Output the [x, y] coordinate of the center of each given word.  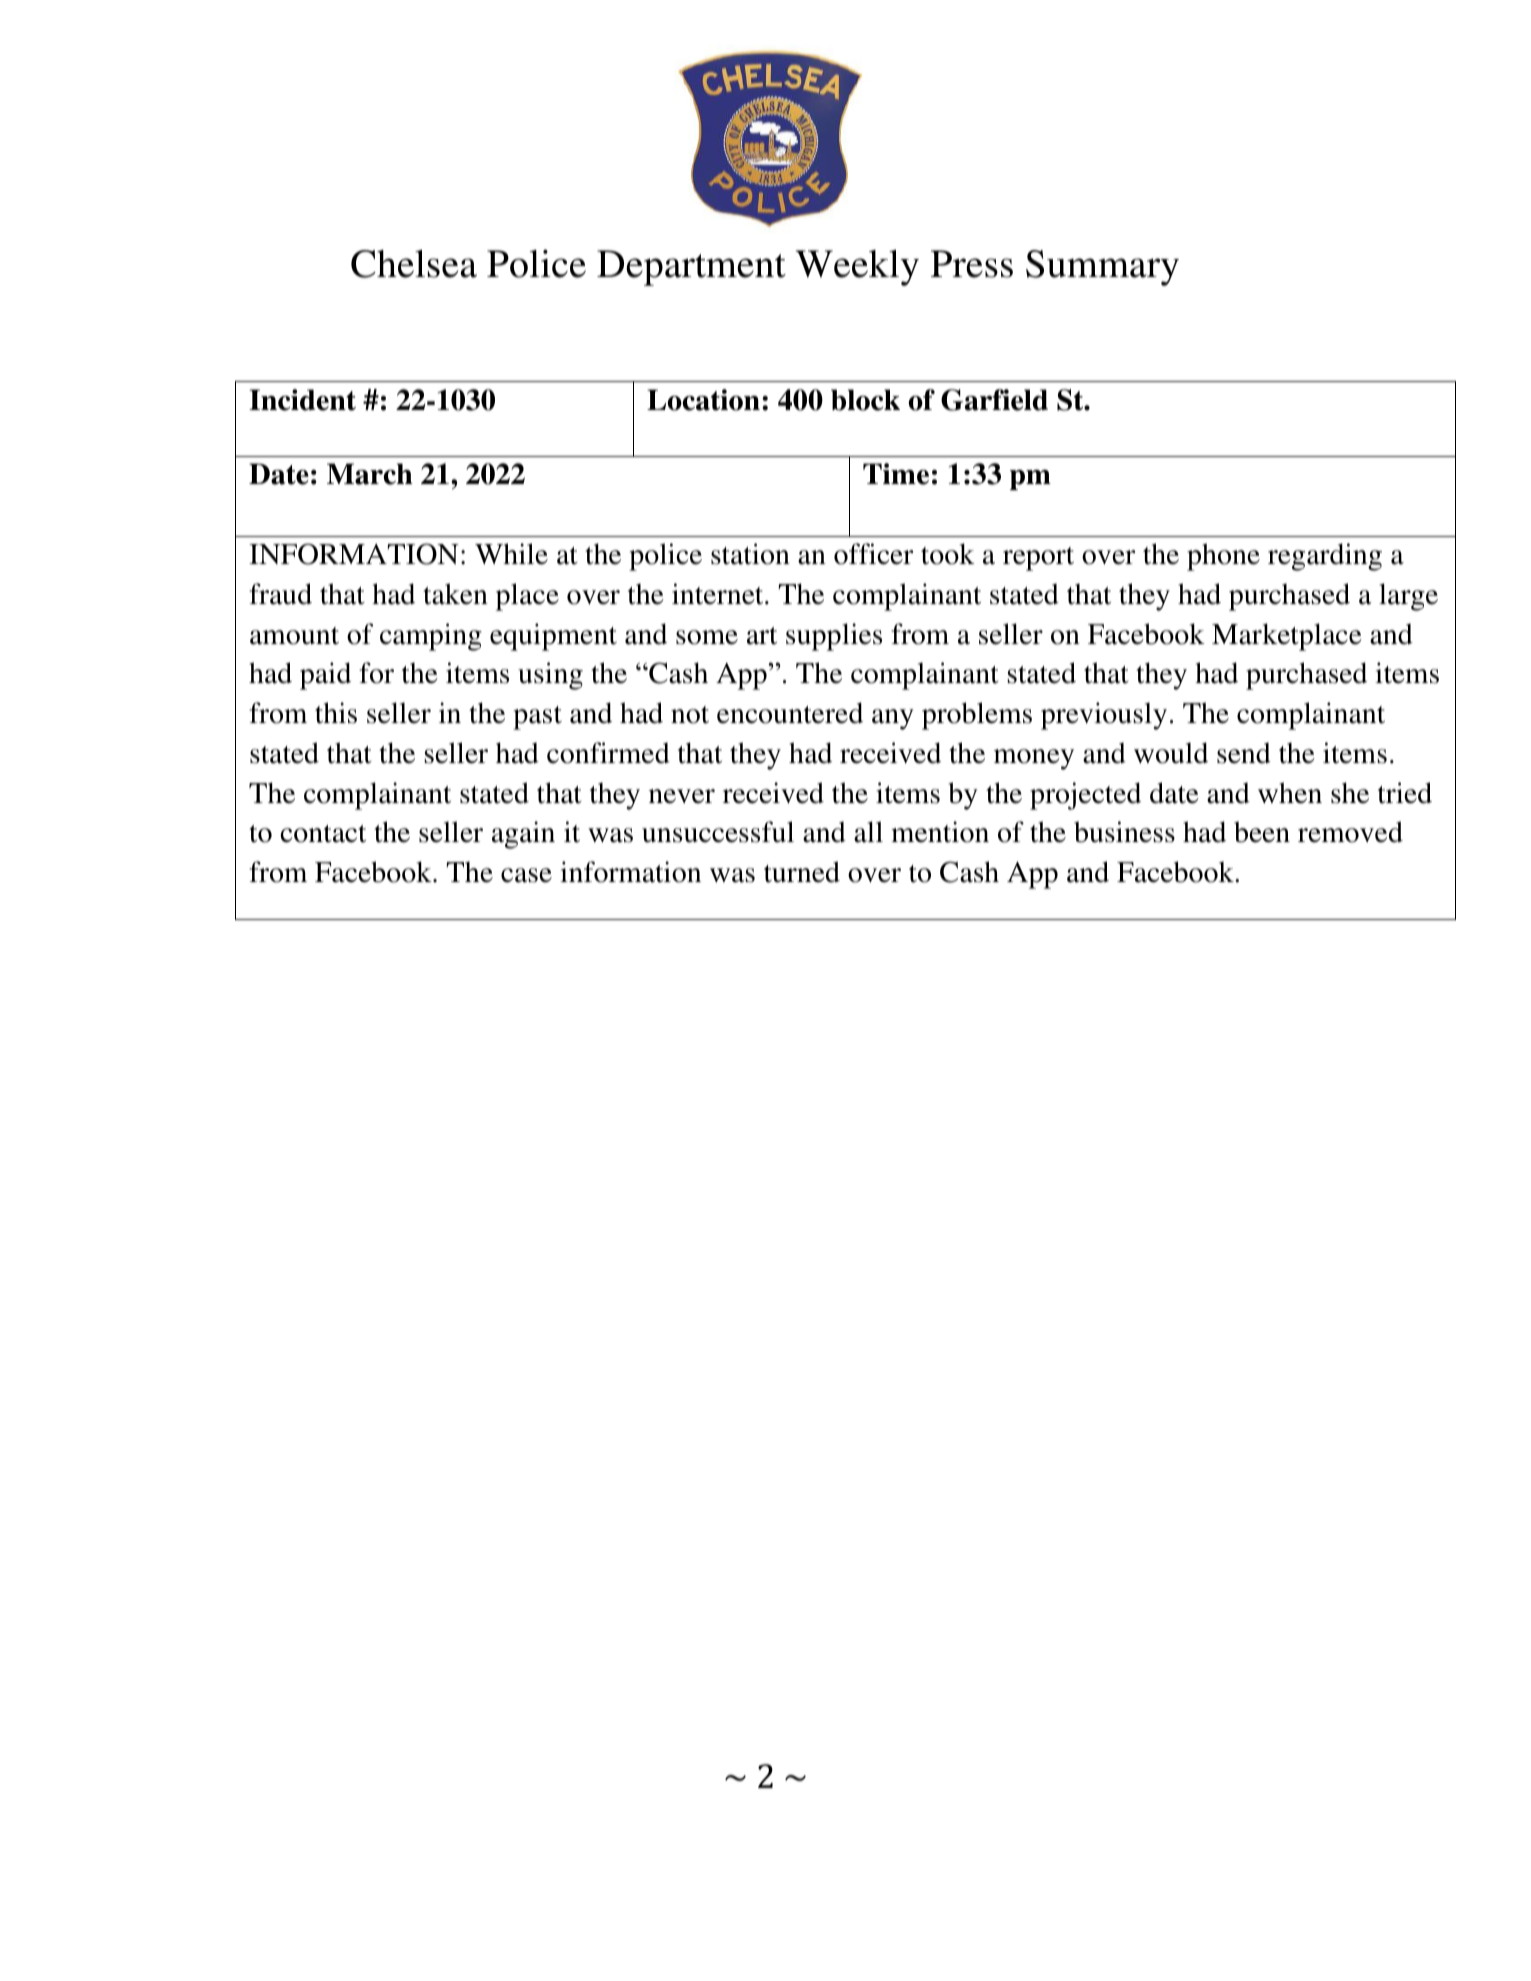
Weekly [857, 268]
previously [1104, 716]
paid [325, 676]
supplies [834, 637]
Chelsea [414, 264]
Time [896, 474]
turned [802, 872]
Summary [1102, 268]
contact [323, 834]
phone [1223, 557]
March [370, 474]
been [1262, 832]
